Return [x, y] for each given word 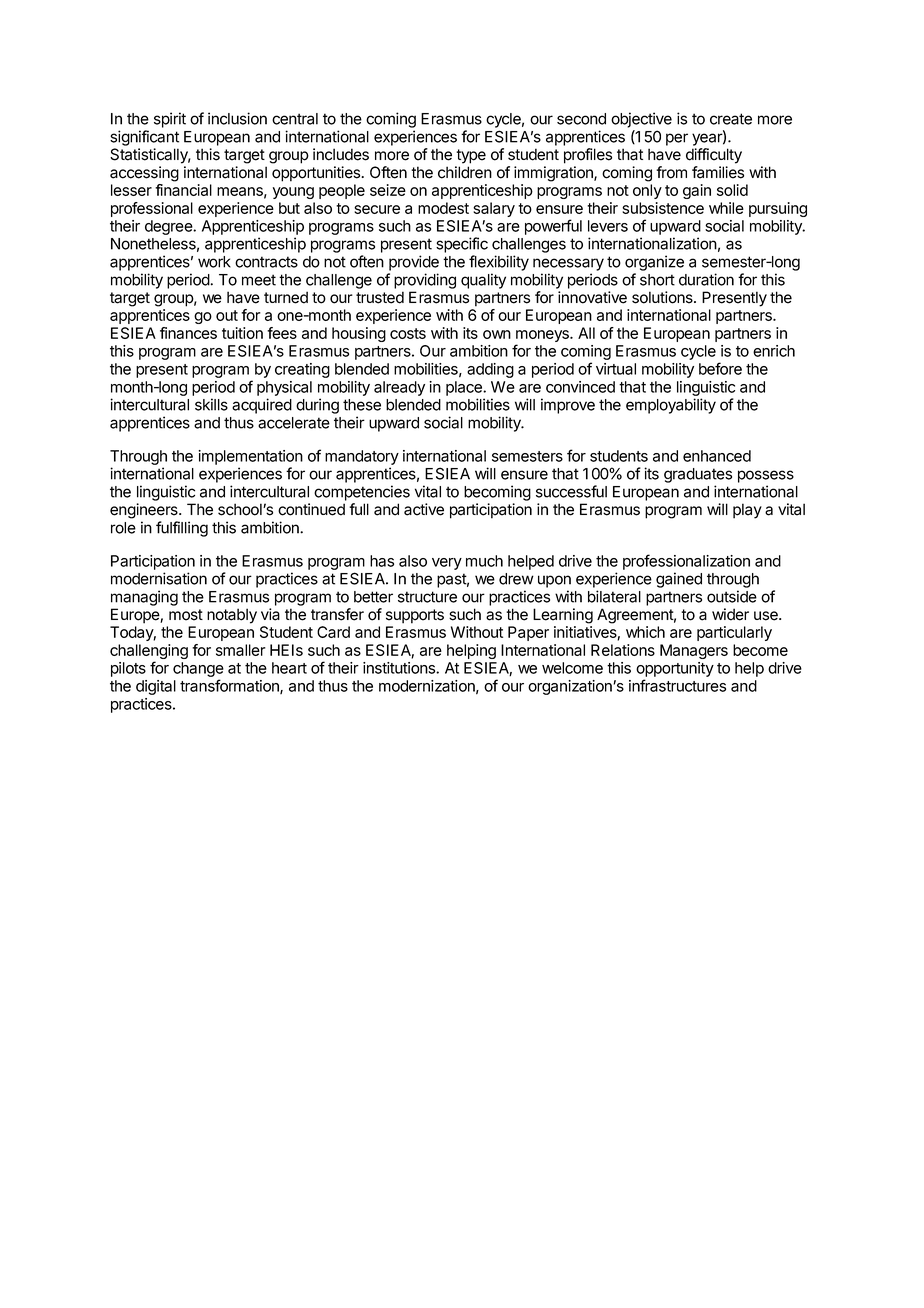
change [198, 671]
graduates [698, 475]
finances [188, 333]
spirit [170, 120]
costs [408, 333]
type [471, 156]
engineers [145, 511]
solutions [663, 297]
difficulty [714, 156]
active [424, 509]
